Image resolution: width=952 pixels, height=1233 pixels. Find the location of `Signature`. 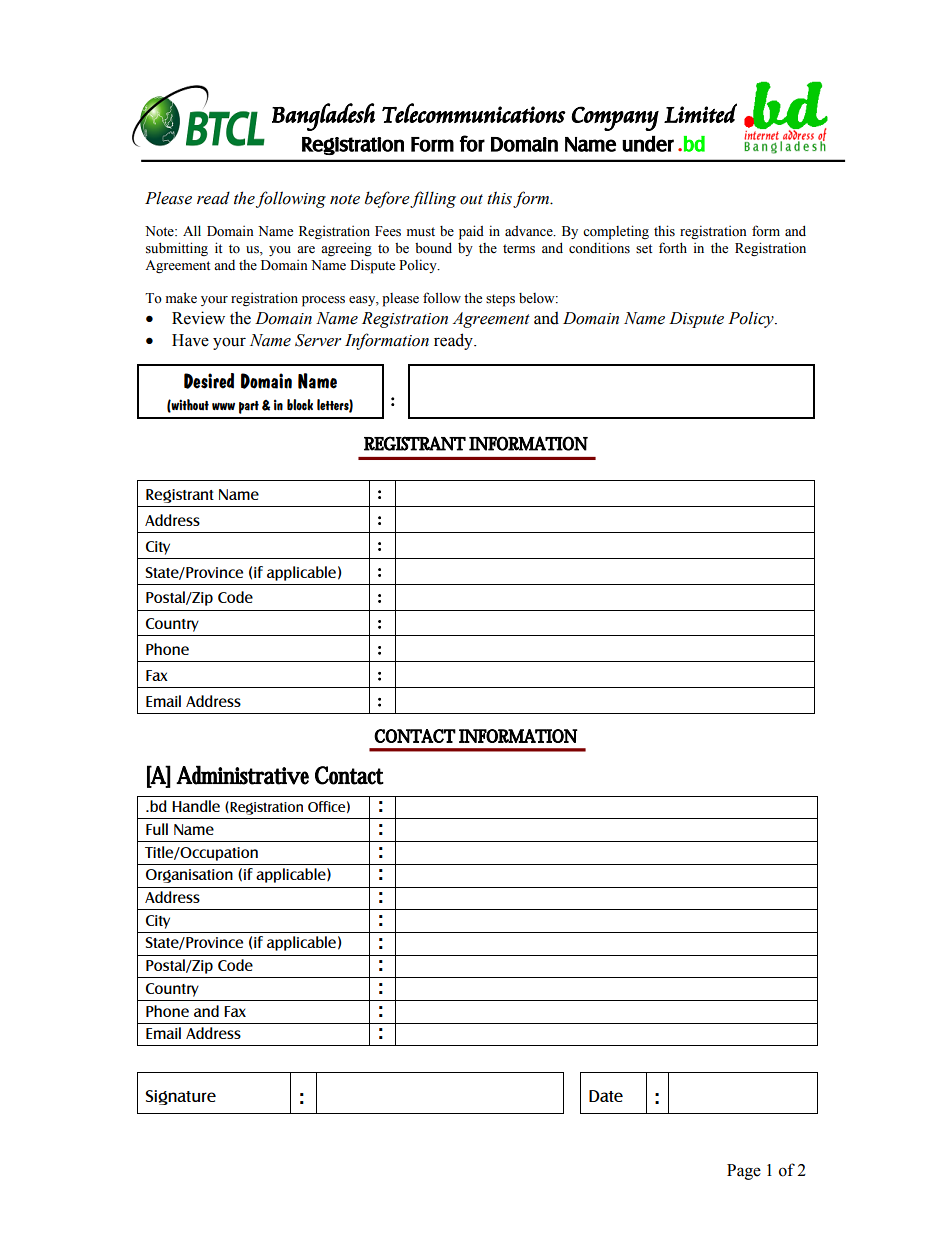

Signature is located at coordinates (180, 1097).
